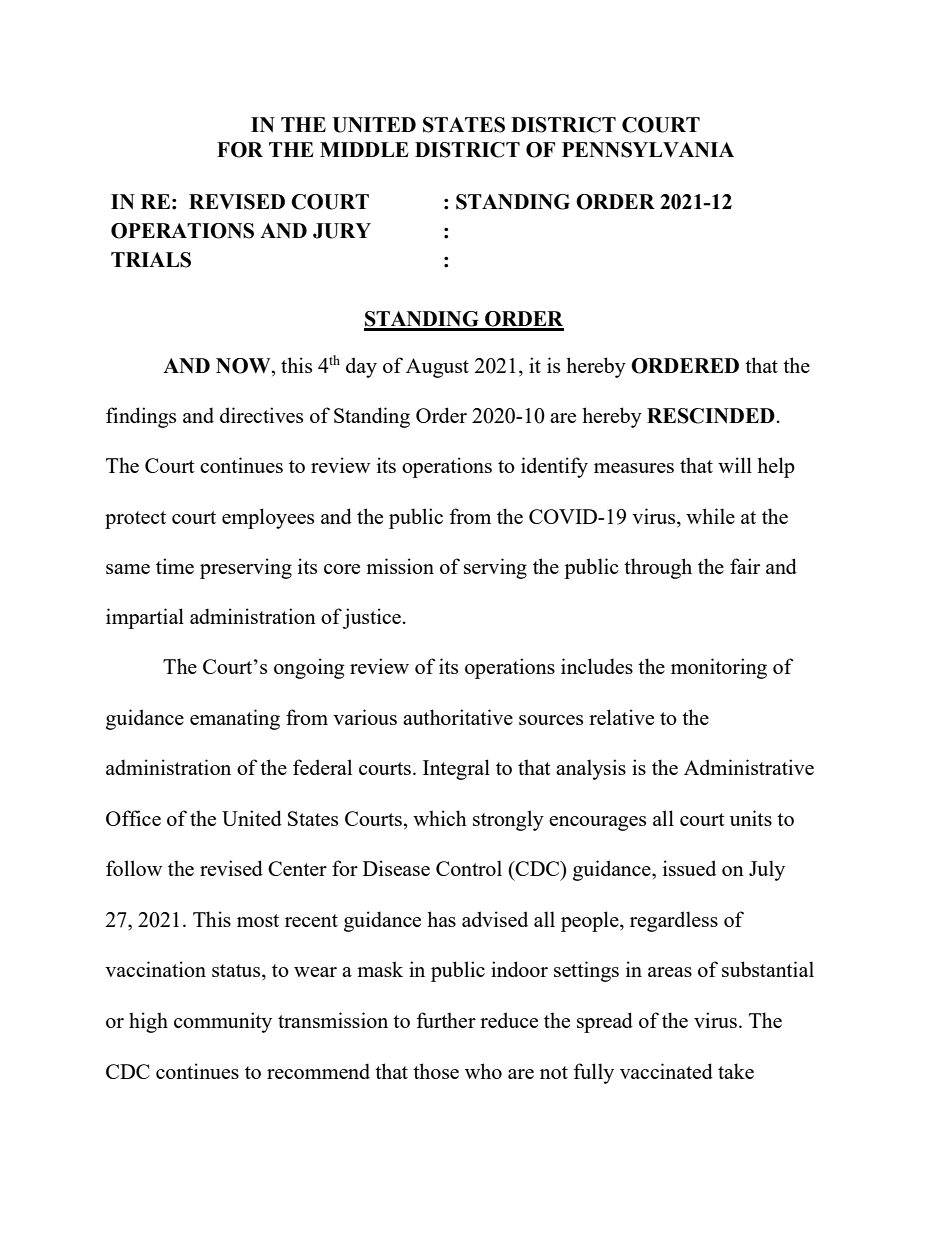  Describe the element at coordinates (372, 618) in the screenshot. I see `justice` at that location.
